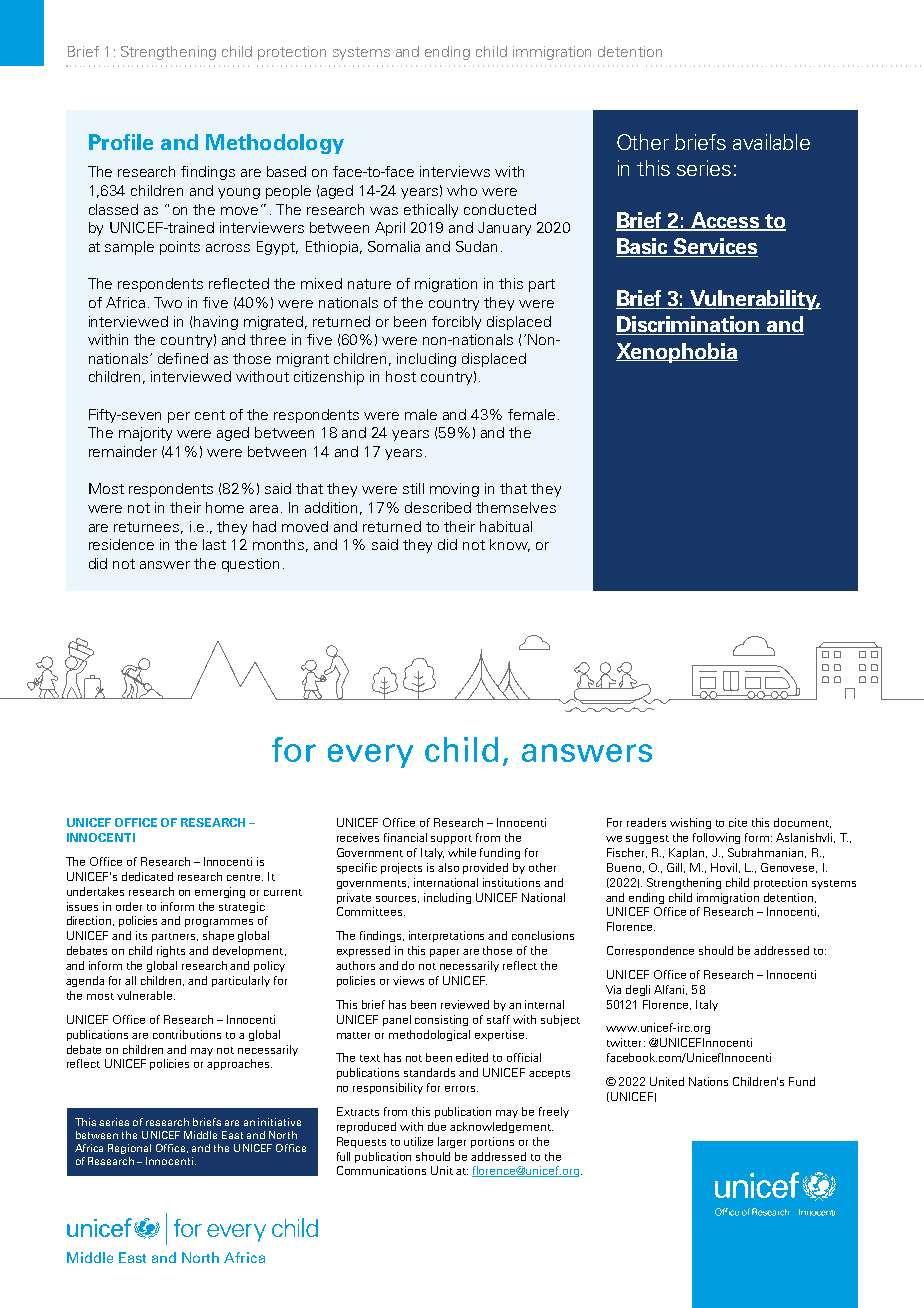  I want to click on who, so click(462, 190).
